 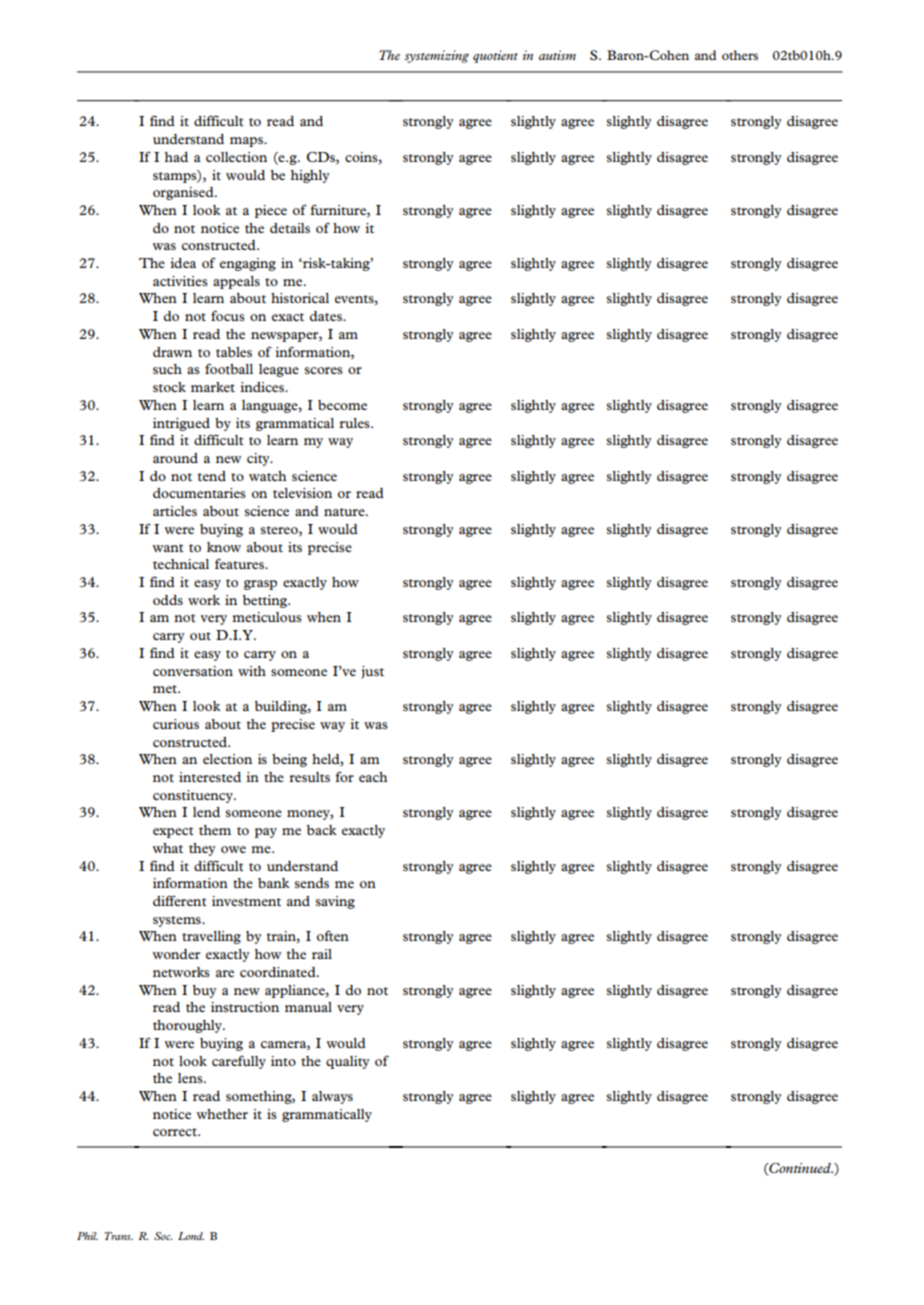 What do you see at coordinates (163, 1236) in the document?
I see `Soc` at bounding box center [163, 1236].
